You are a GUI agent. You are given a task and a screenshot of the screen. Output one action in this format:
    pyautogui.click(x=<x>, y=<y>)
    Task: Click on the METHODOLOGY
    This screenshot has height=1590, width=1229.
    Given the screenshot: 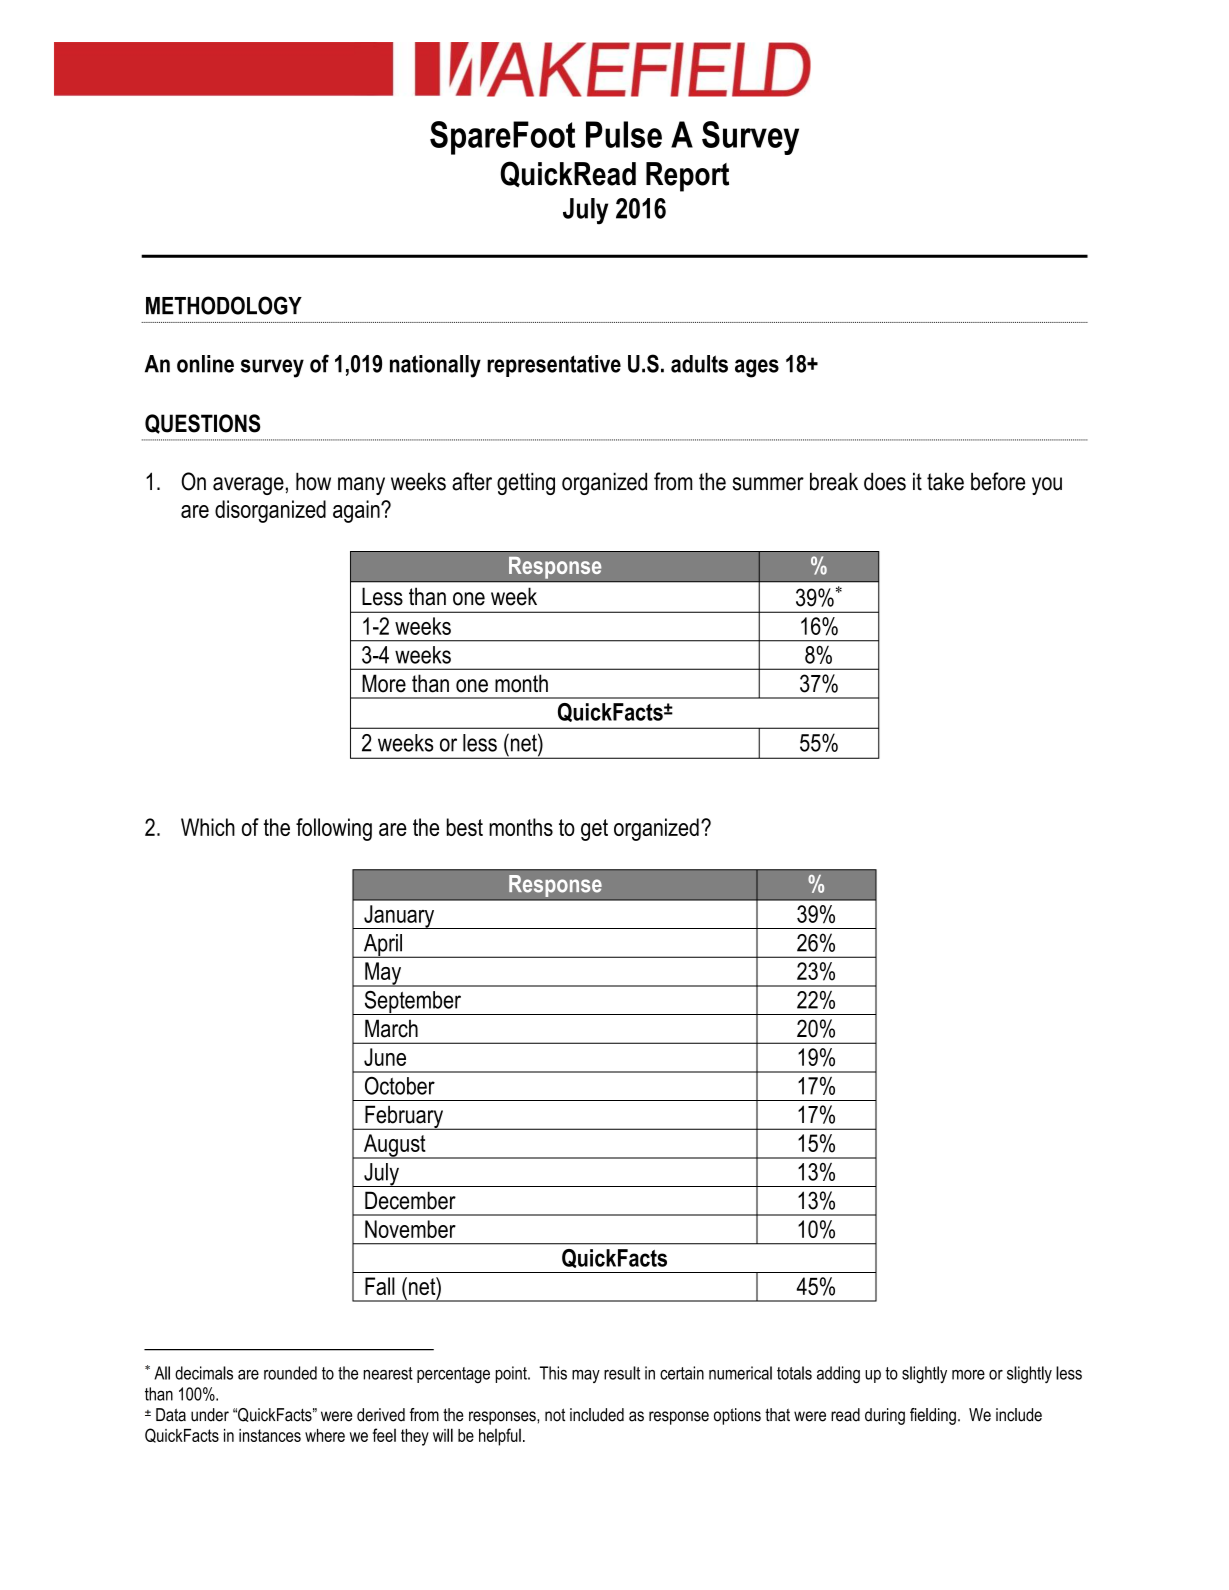 What is the action you would take?
    pyautogui.click(x=224, y=305)
